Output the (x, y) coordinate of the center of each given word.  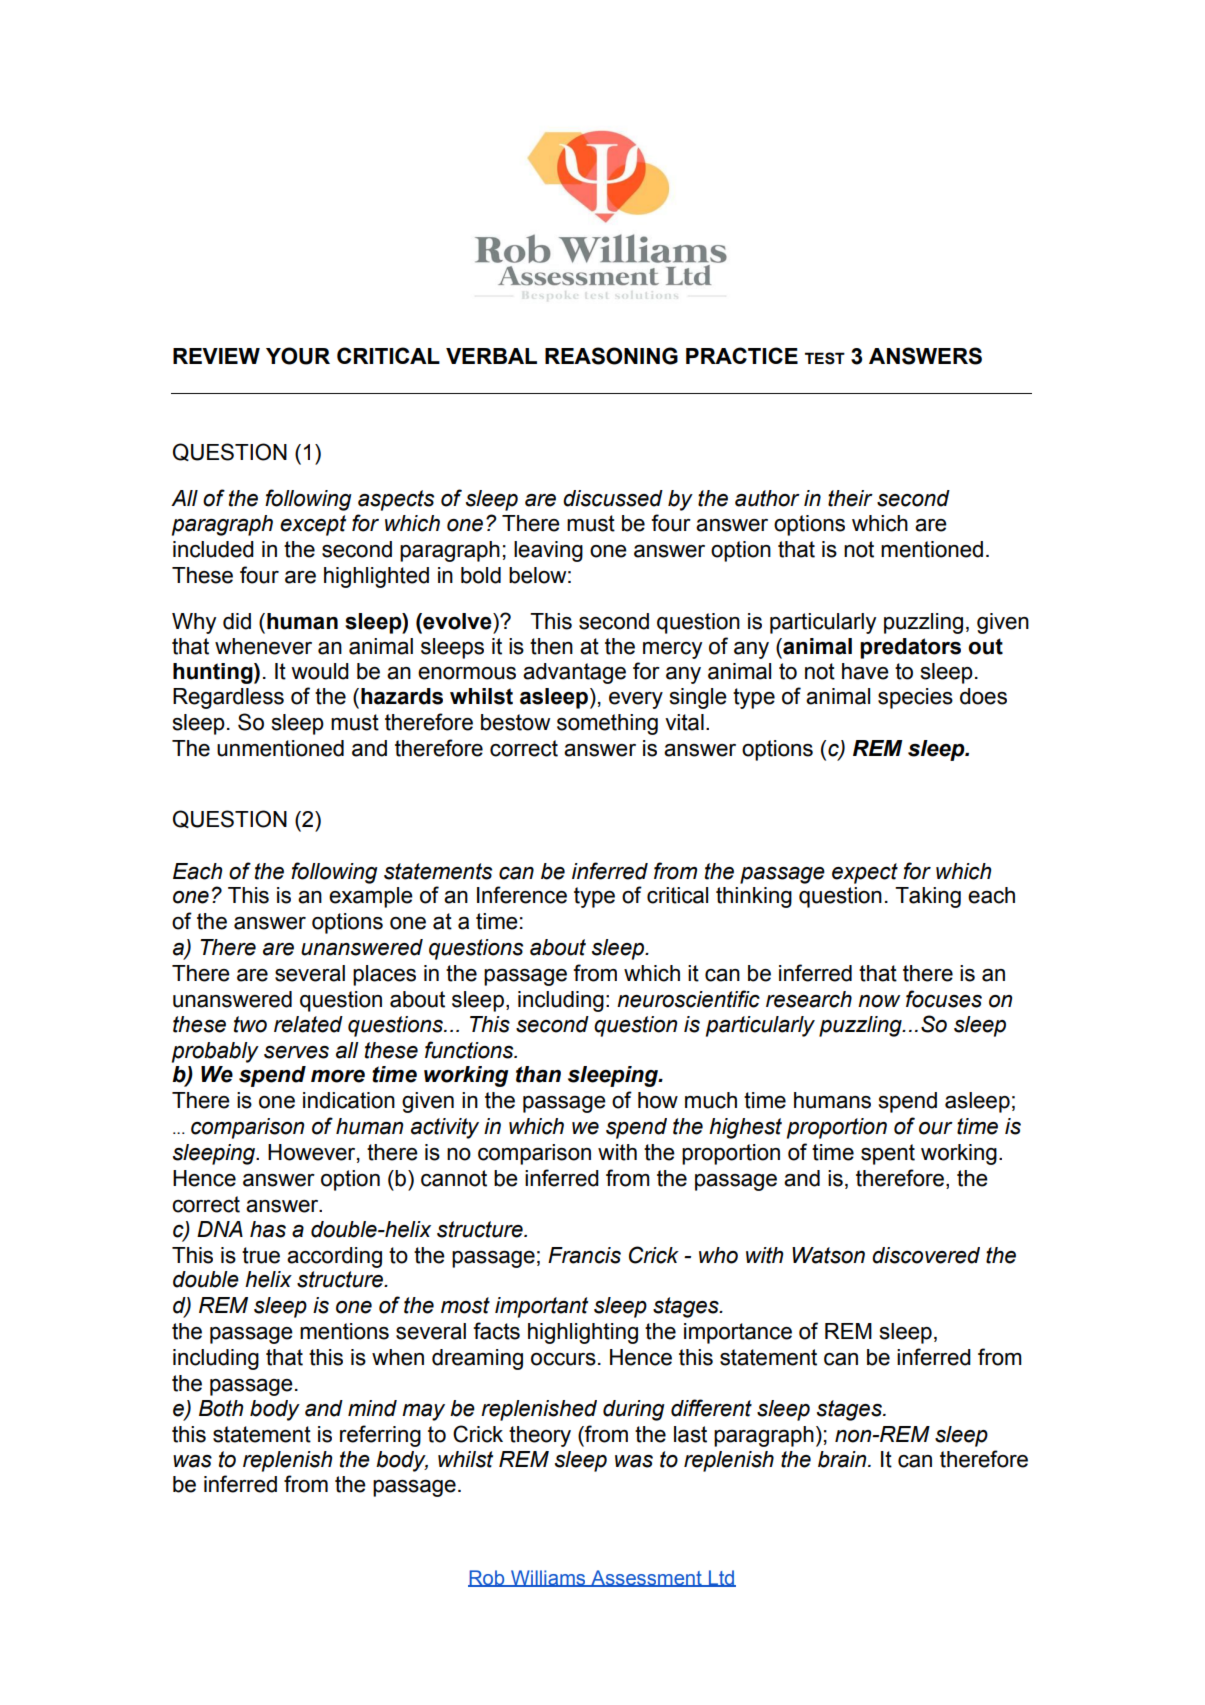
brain (843, 1459)
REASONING (611, 356)
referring (380, 1436)
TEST (825, 358)
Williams (548, 1578)
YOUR (298, 356)
